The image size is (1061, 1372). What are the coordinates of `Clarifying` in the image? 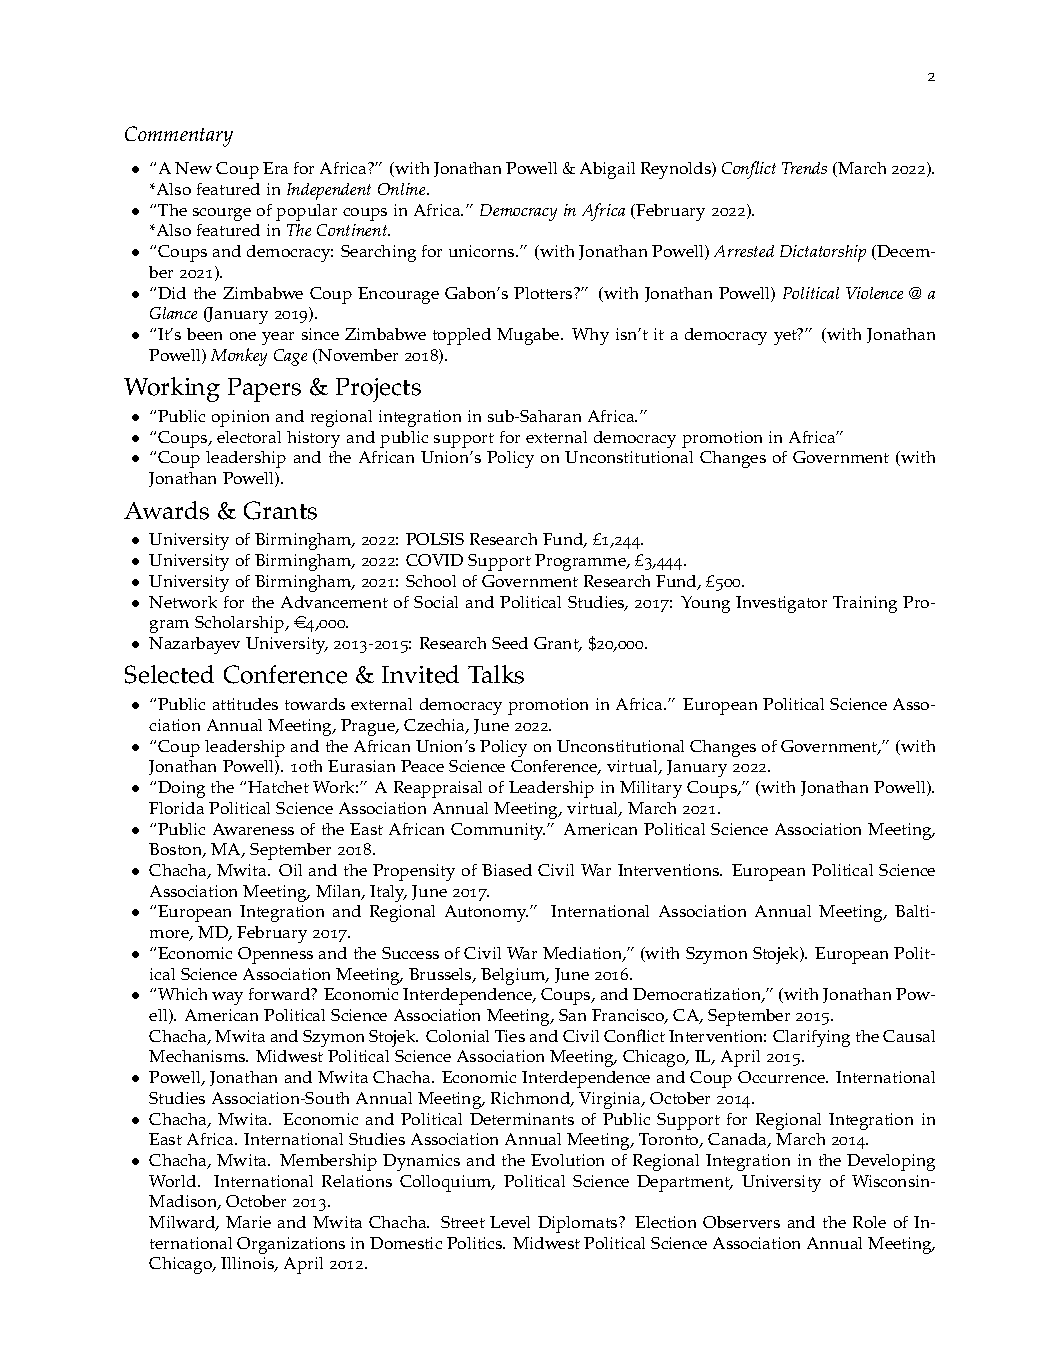 It's located at (811, 1038).
